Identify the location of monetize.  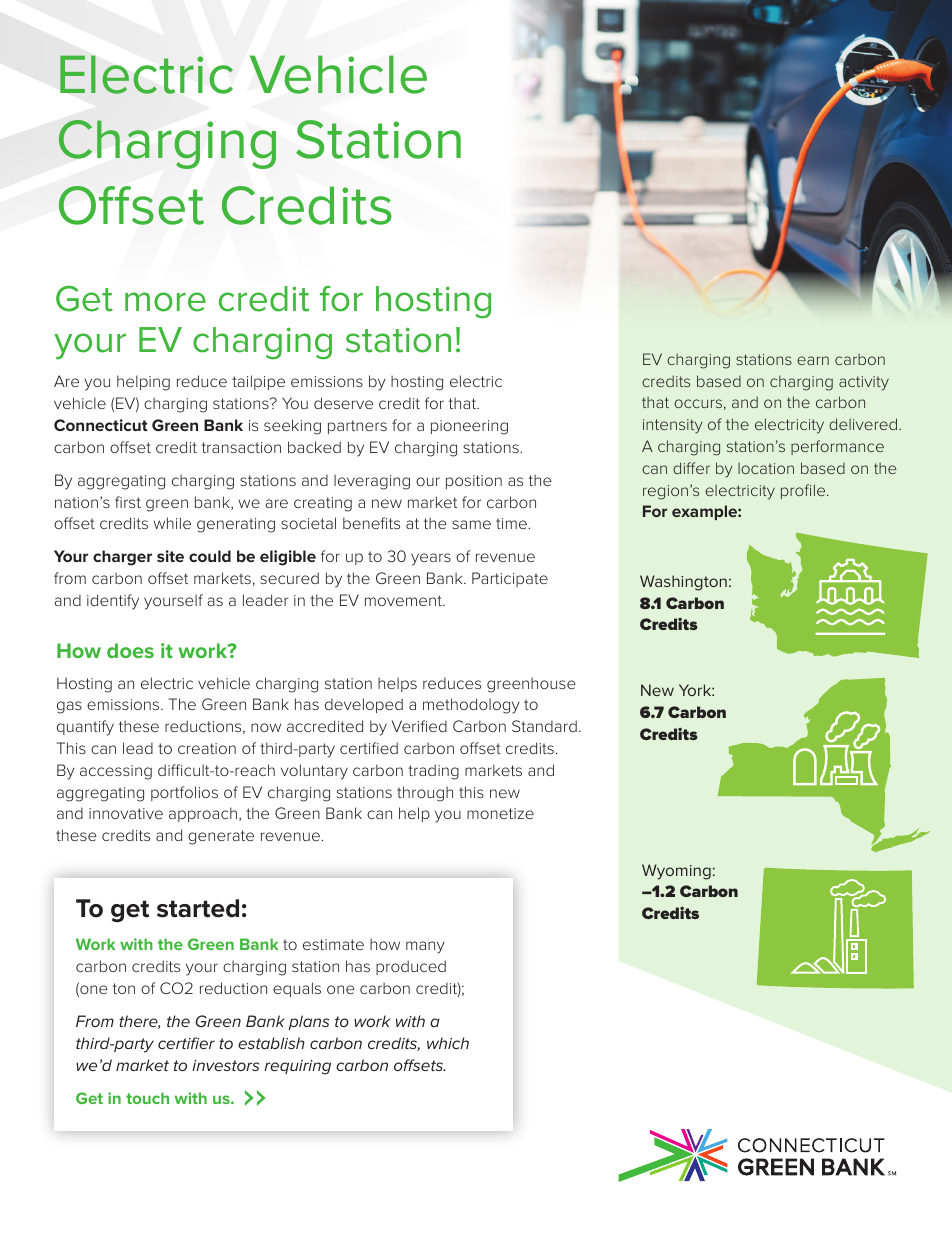
(500, 813).
